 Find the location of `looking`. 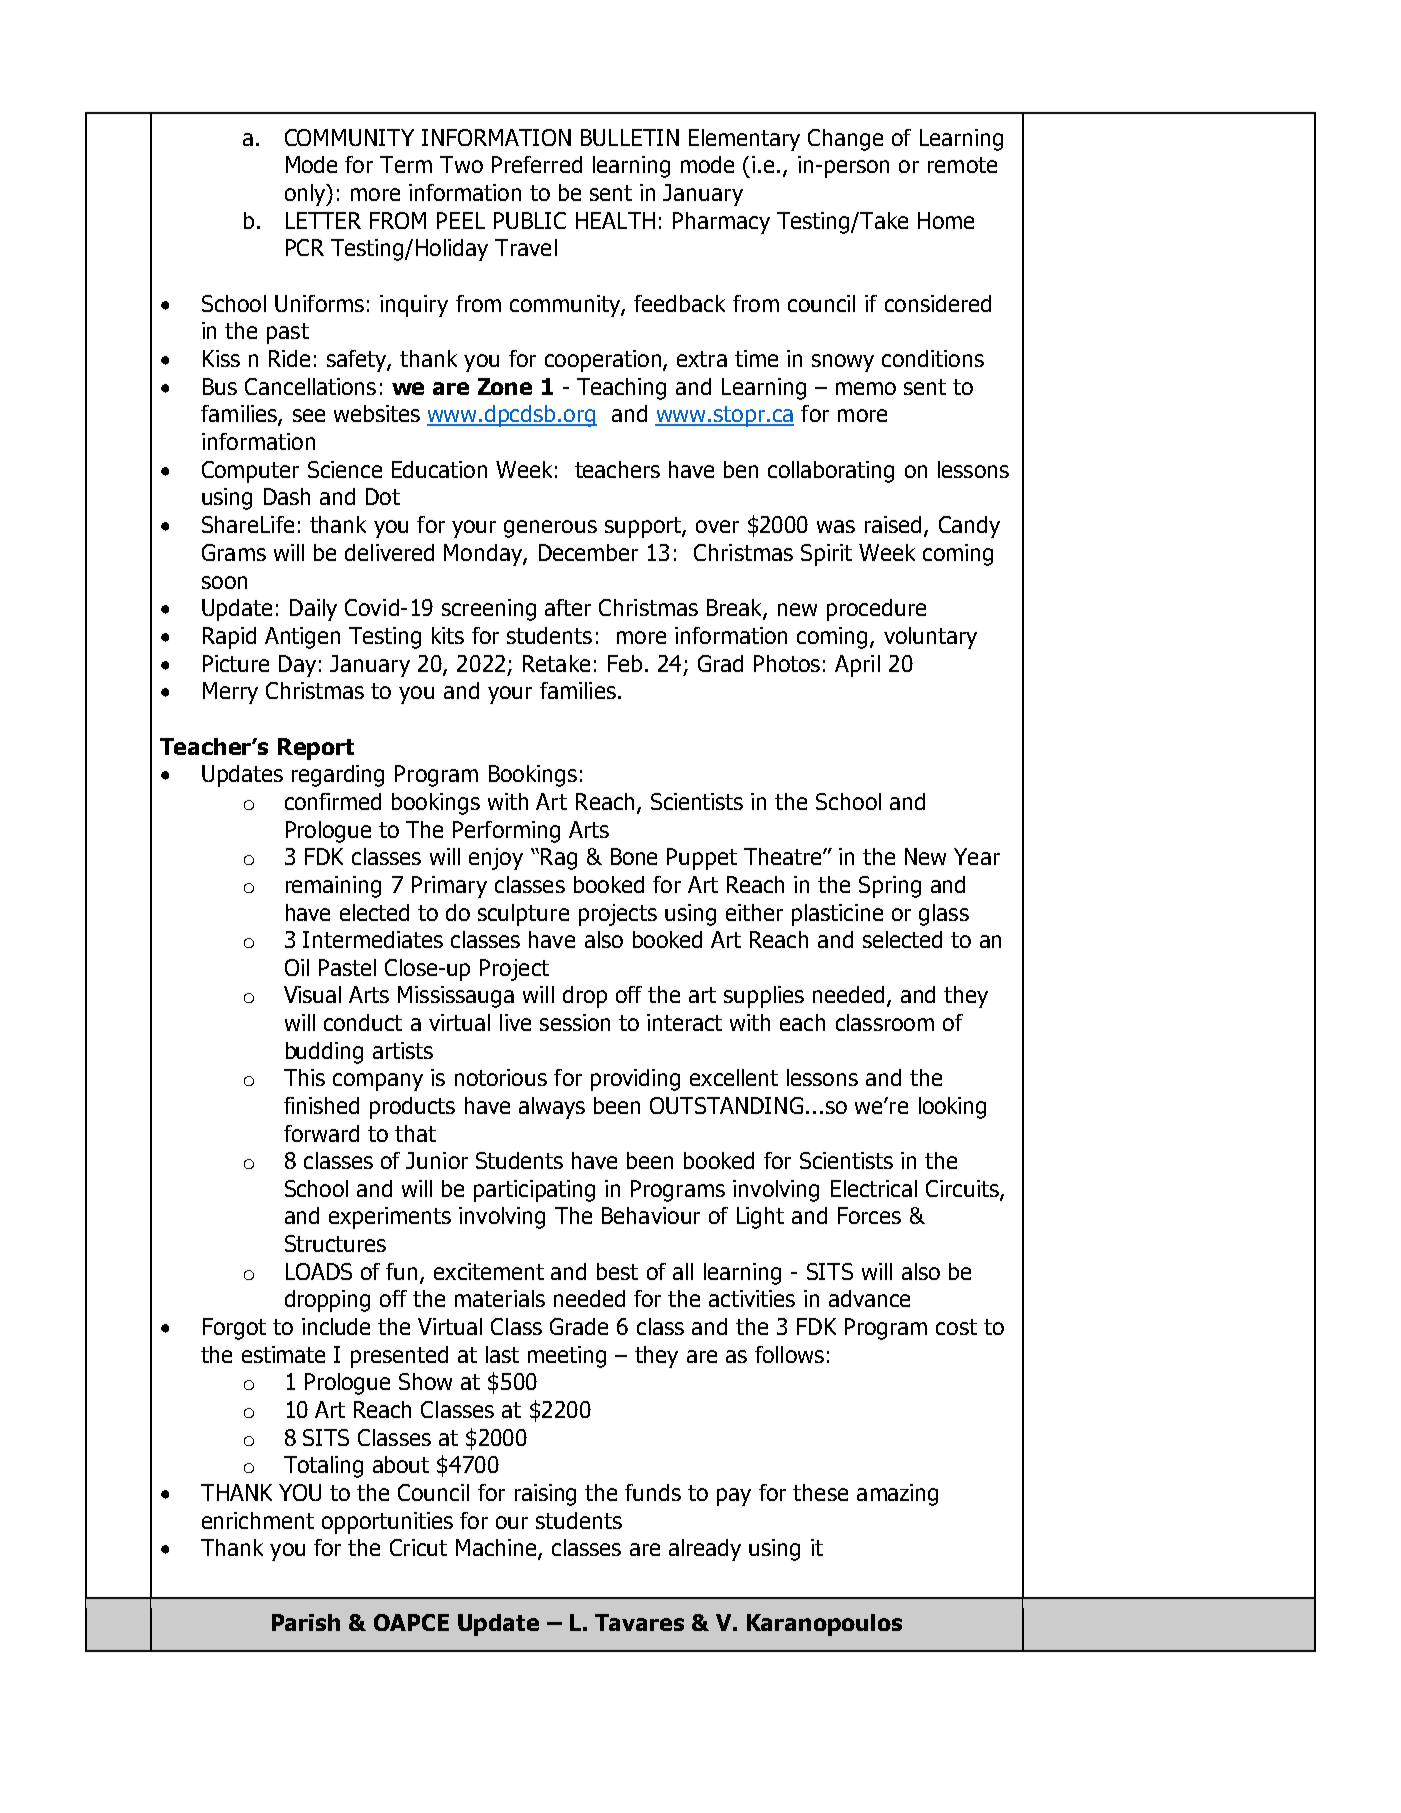

looking is located at coordinates (952, 1108).
